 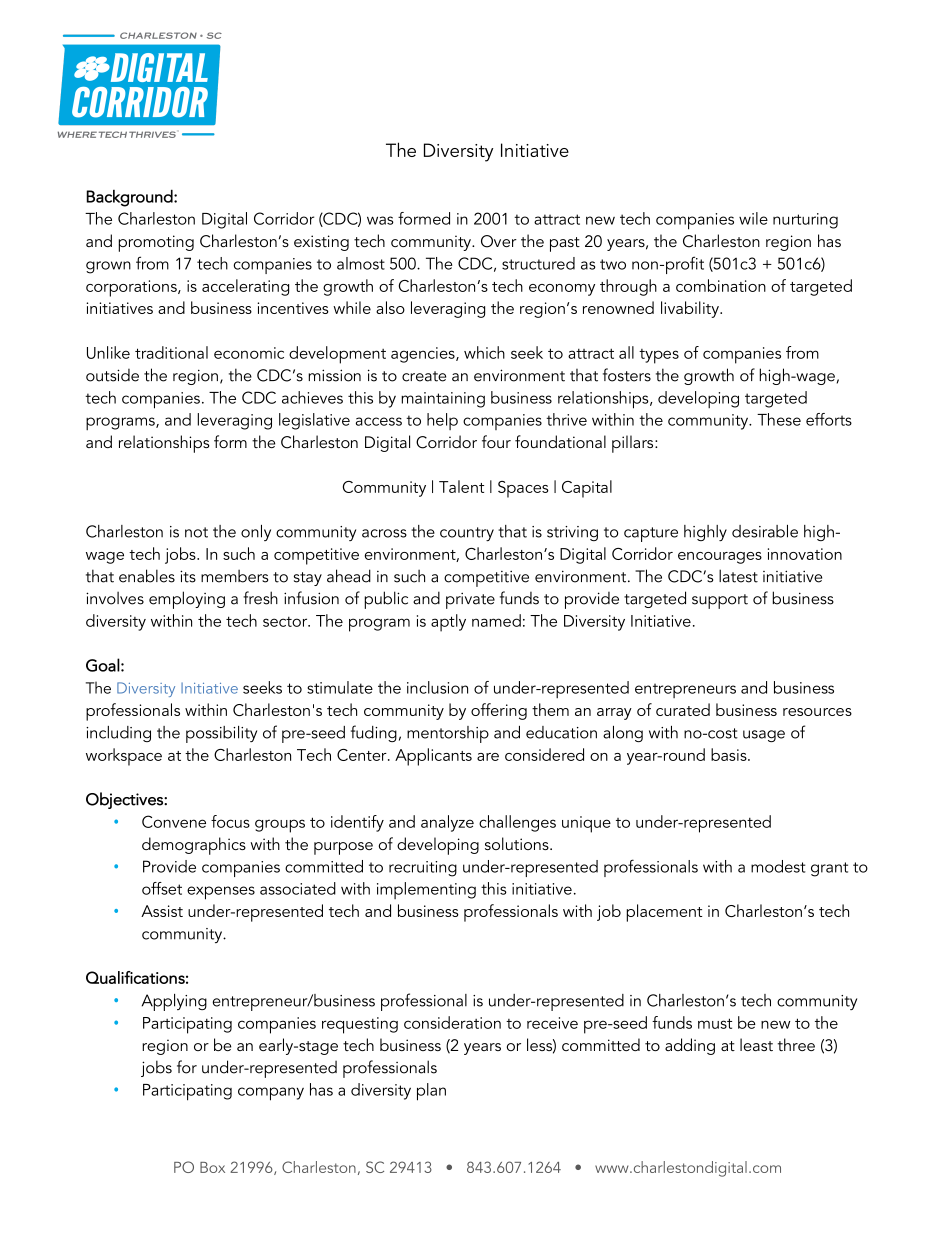 I want to click on analyze, so click(x=447, y=823).
